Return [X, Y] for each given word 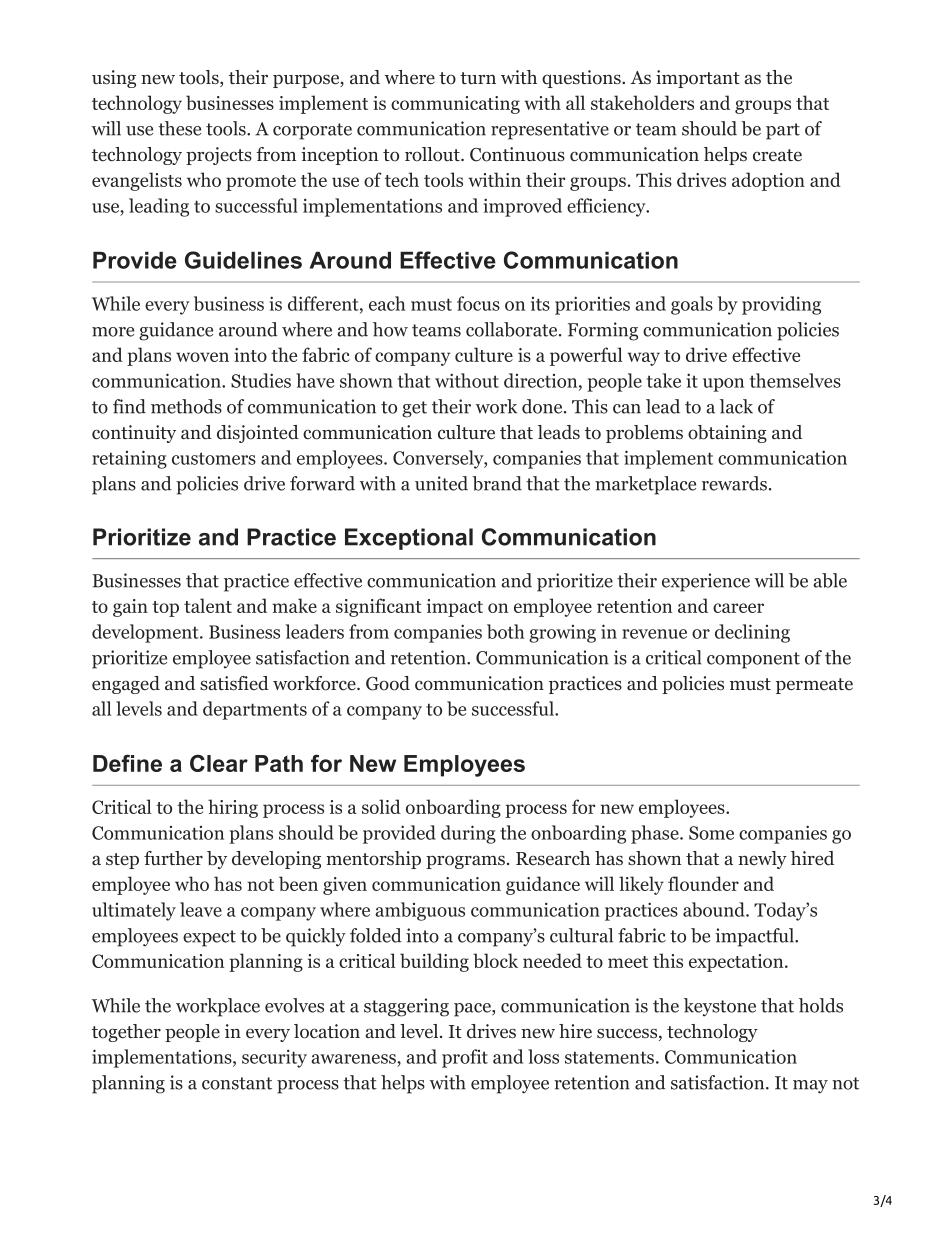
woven [202, 357]
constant [237, 1083]
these [179, 128]
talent [208, 605]
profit [465, 1058]
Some [711, 833]
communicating [455, 105]
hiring [233, 808]
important [698, 79]
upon [723, 385]
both [505, 631]
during [468, 834]
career [738, 608]
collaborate [511, 329]
